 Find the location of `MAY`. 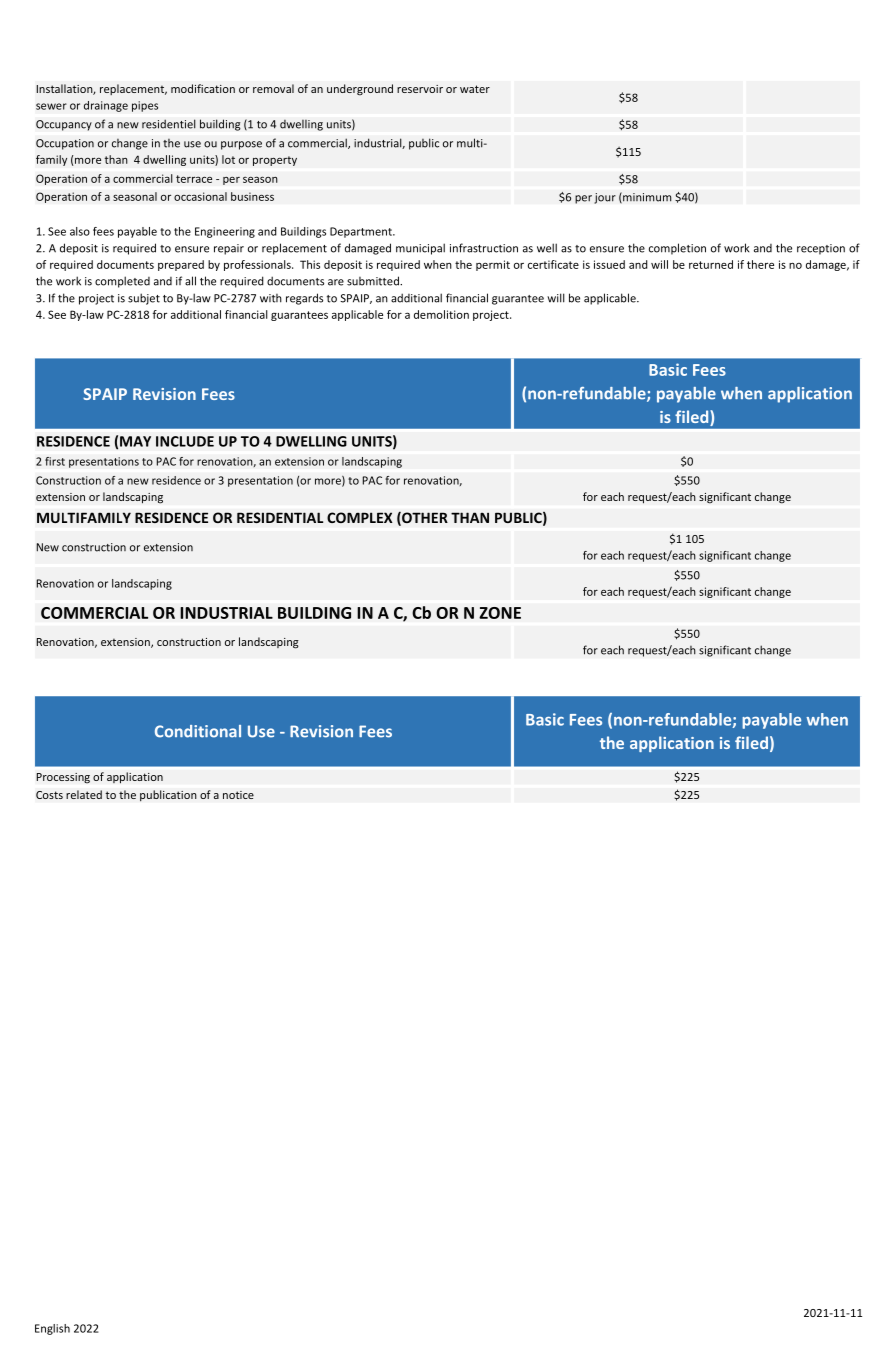

MAY is located at coordinates (135, 441).
